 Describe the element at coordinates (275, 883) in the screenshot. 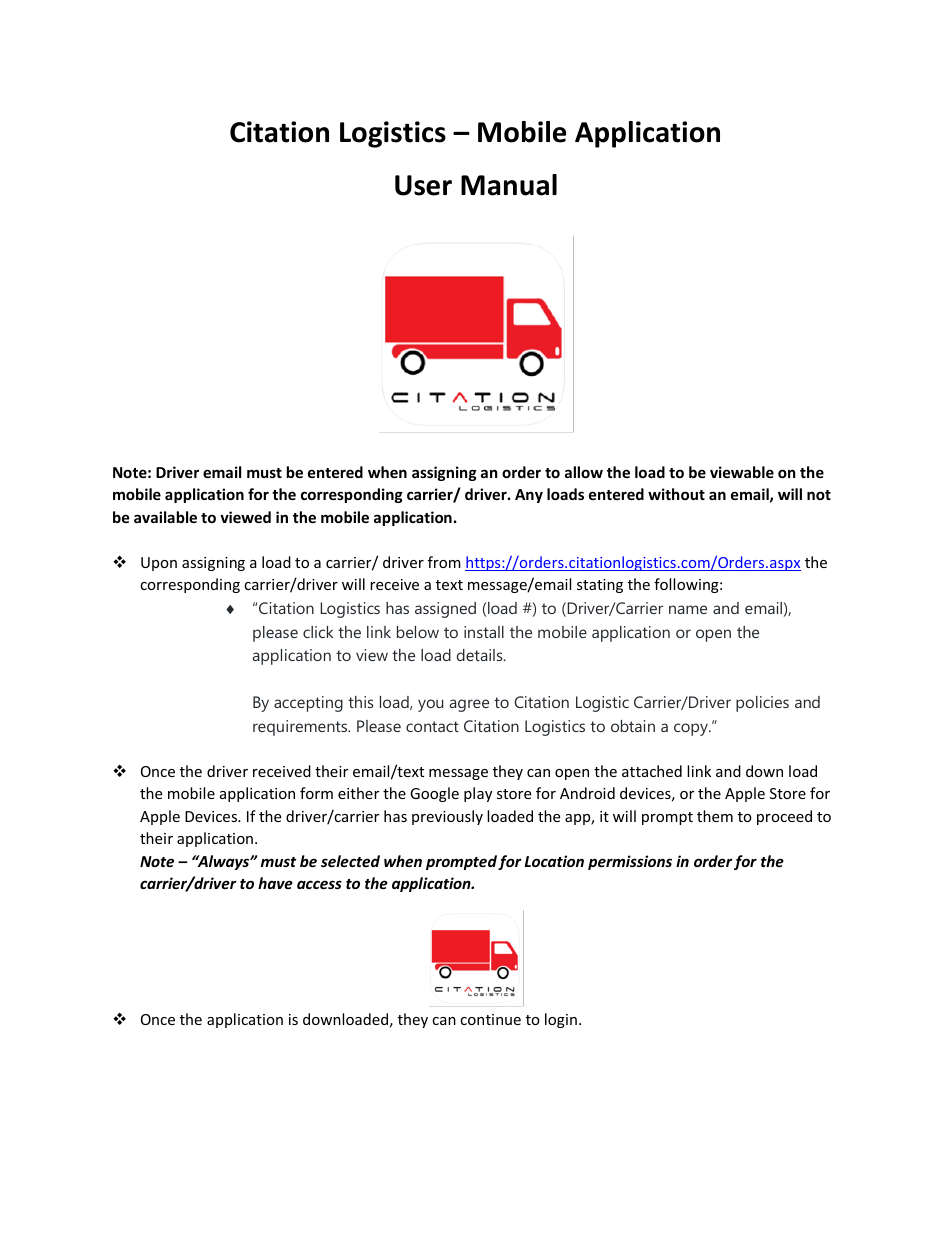

I see `have` at that location.
